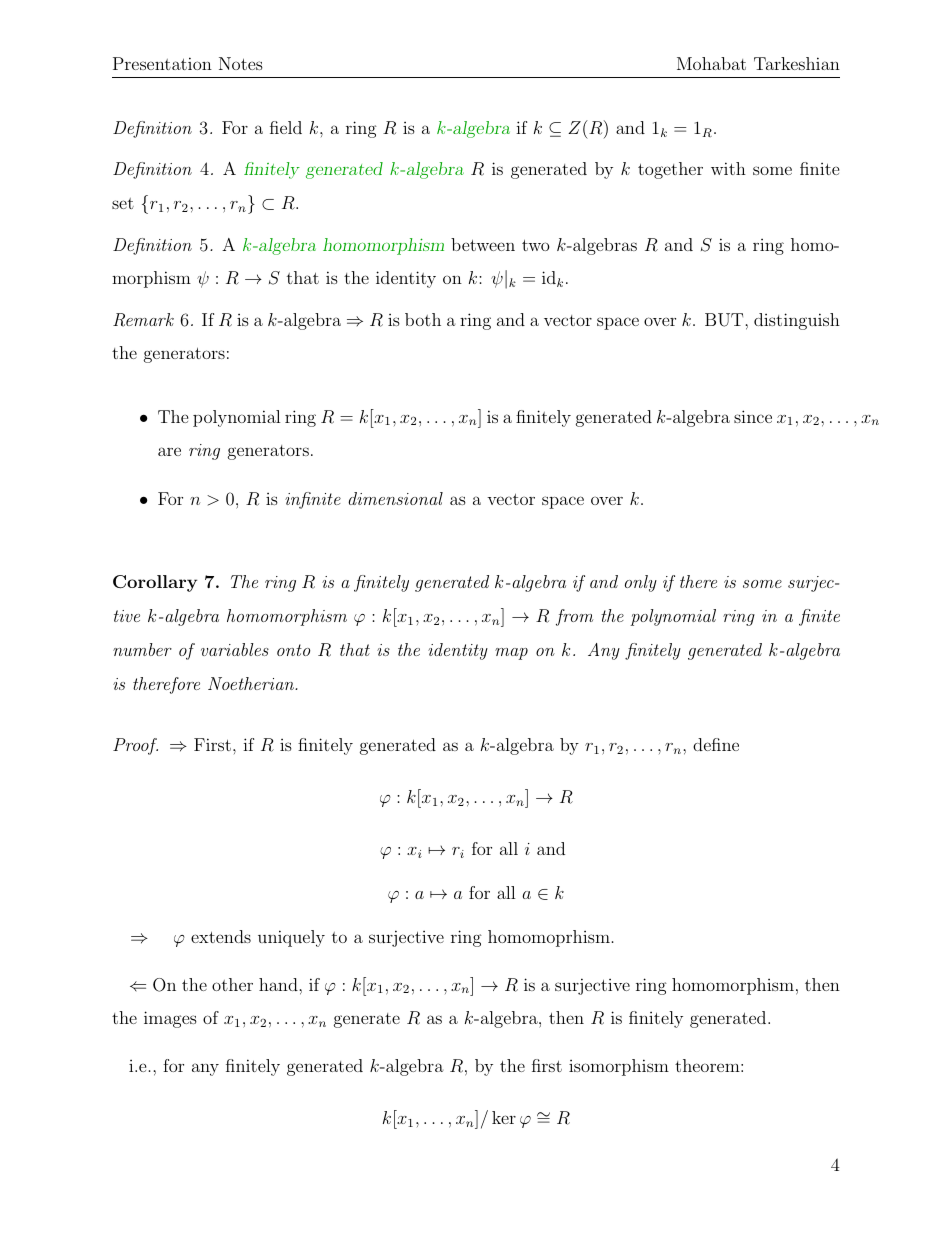 The height and width of the screenshot is (1233, 952). Describe the element at coordinates (728, 168) in the screenshot. I see `with` at that location.
